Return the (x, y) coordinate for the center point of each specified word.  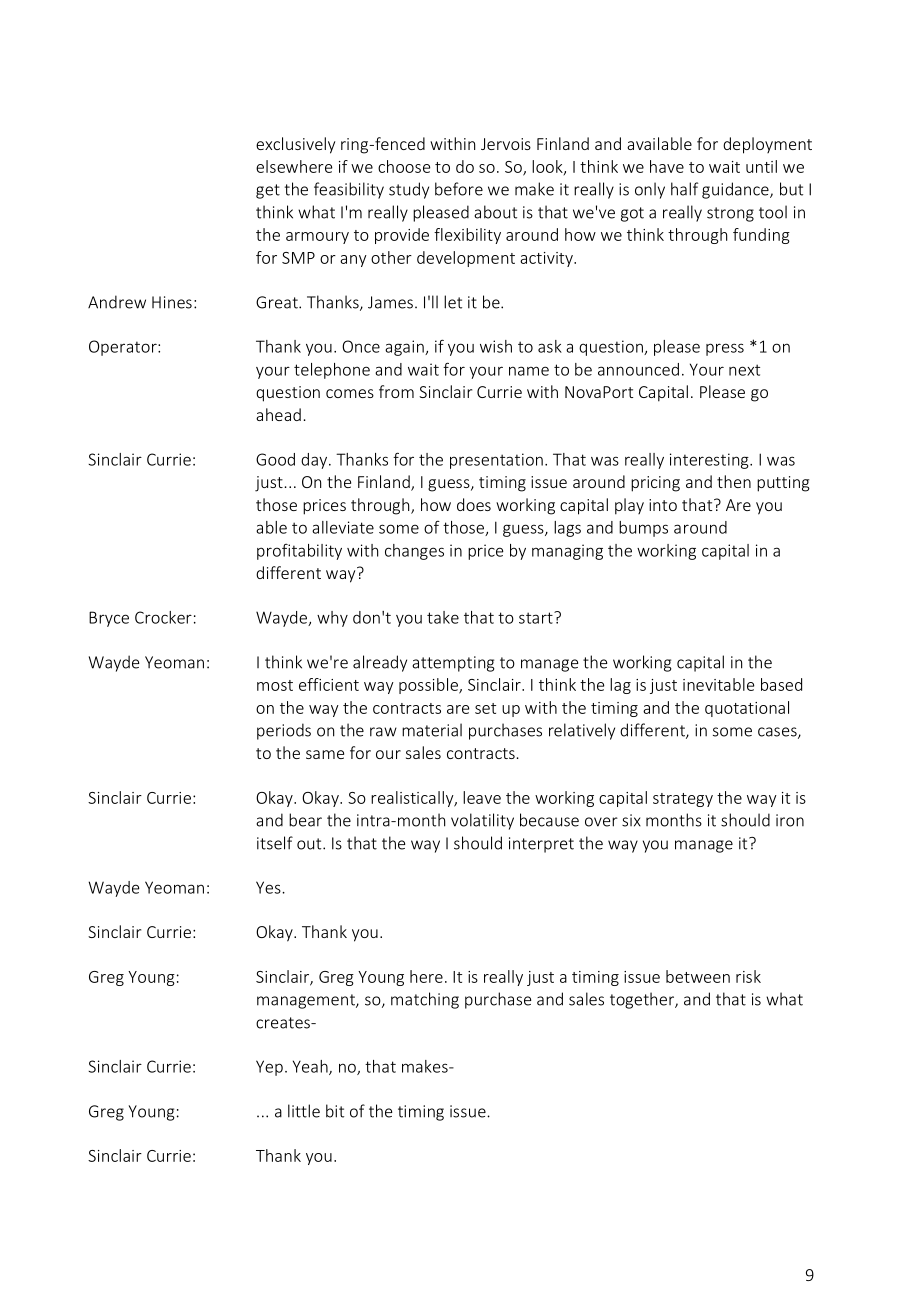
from (396, 391)
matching (425, 1000)
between (698, 976)
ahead (278, 414)
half (684, 189)
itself (275, 843)
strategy (683, 800)
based (781, 684)
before (459, 189)
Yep (269, 1068)
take (443, 617)
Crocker (163, 617)
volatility (482, 821)
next (744, 370)
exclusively (295, 145)
